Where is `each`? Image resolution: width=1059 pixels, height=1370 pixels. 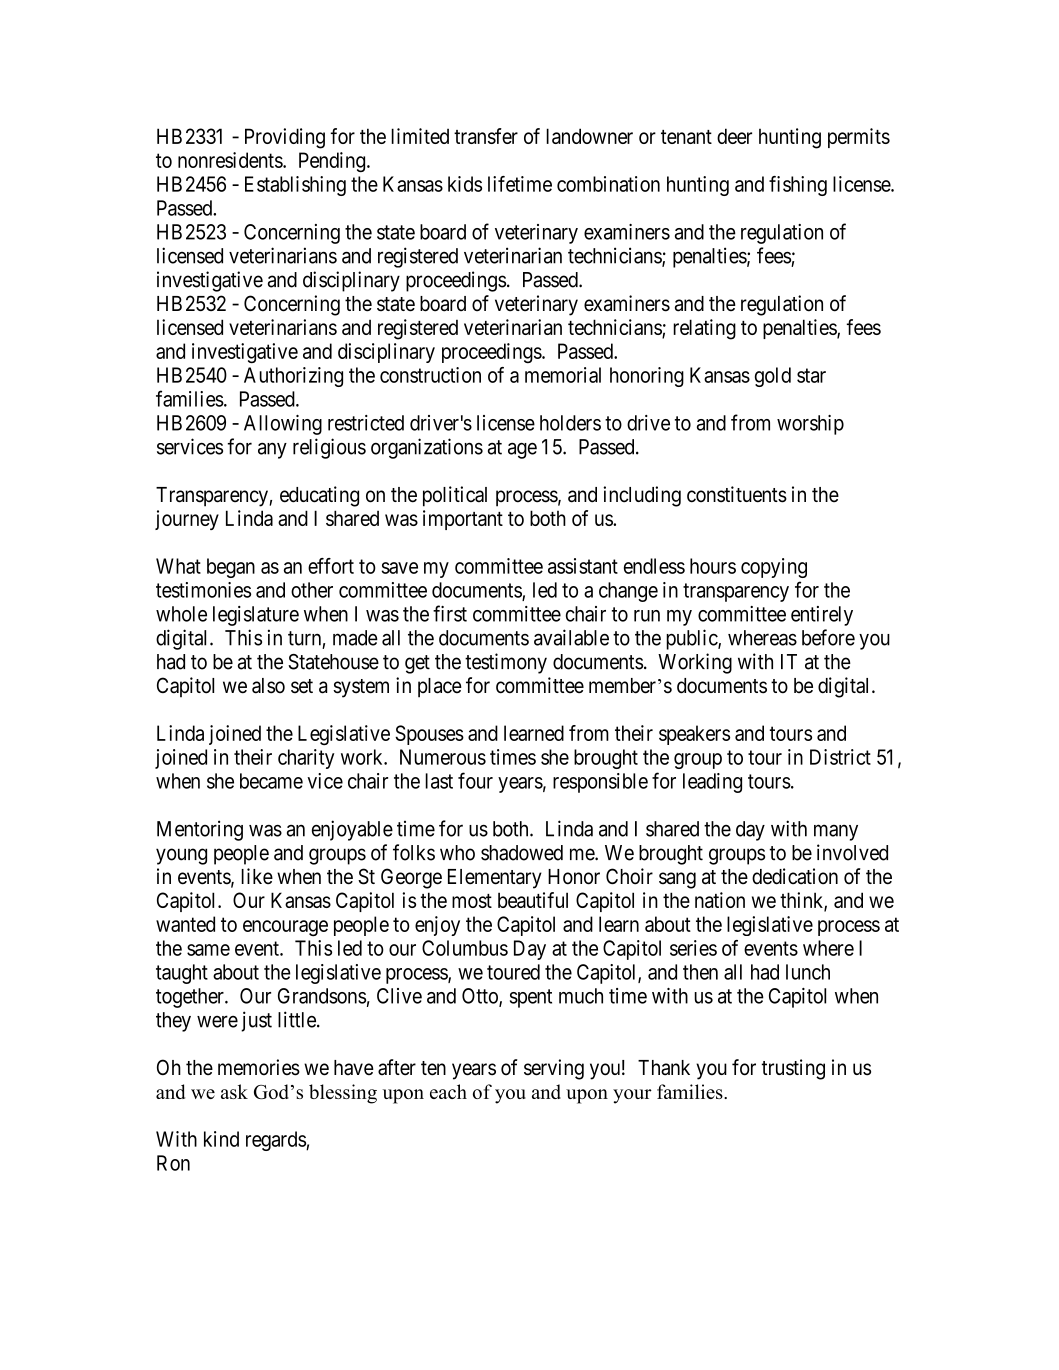
each is located at coordinates (448, 1091).
